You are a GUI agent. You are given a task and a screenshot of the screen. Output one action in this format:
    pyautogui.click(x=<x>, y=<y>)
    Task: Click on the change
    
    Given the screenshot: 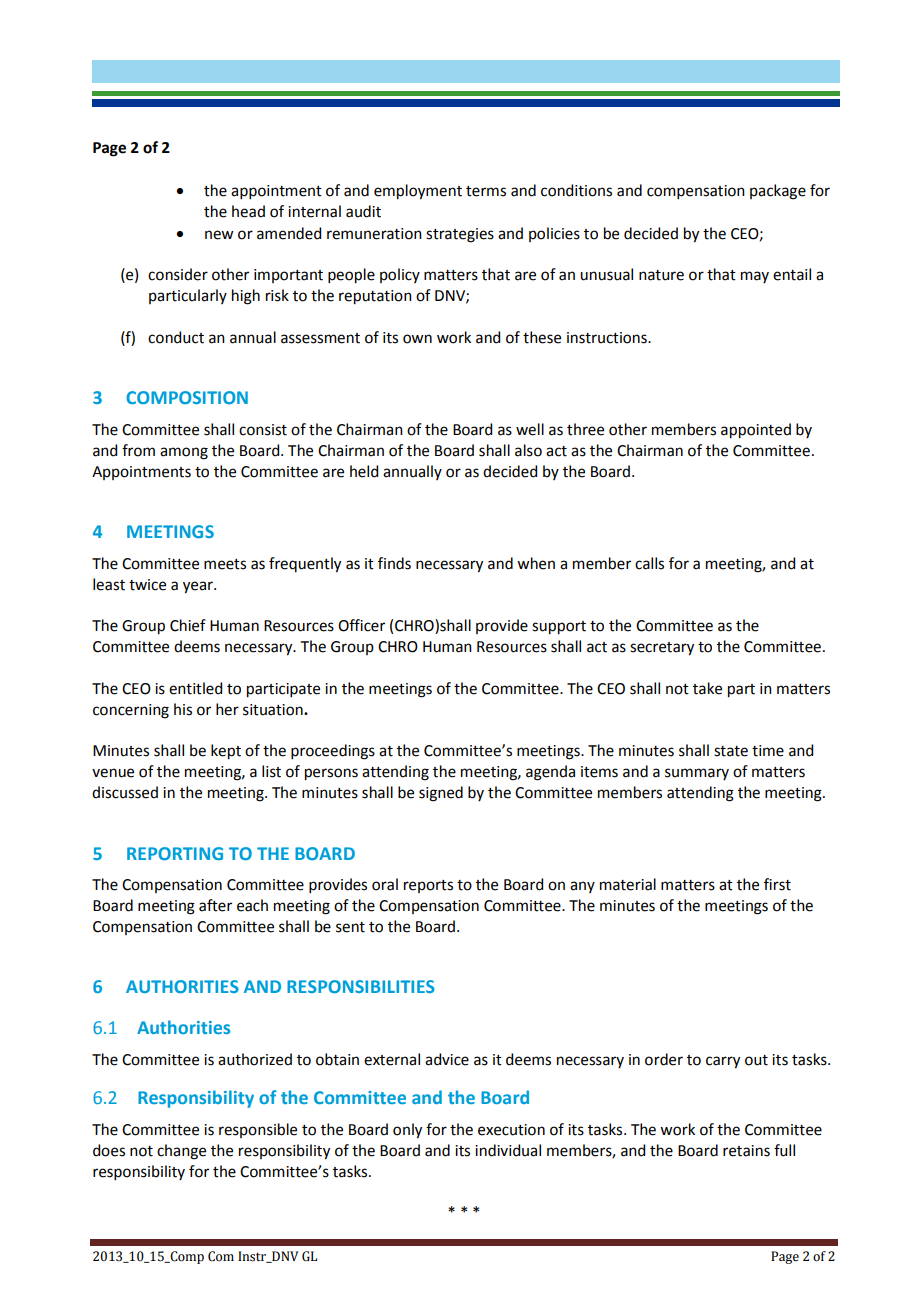 What is the action you would take?
    pyautogui.click(x=181, y=1152)
